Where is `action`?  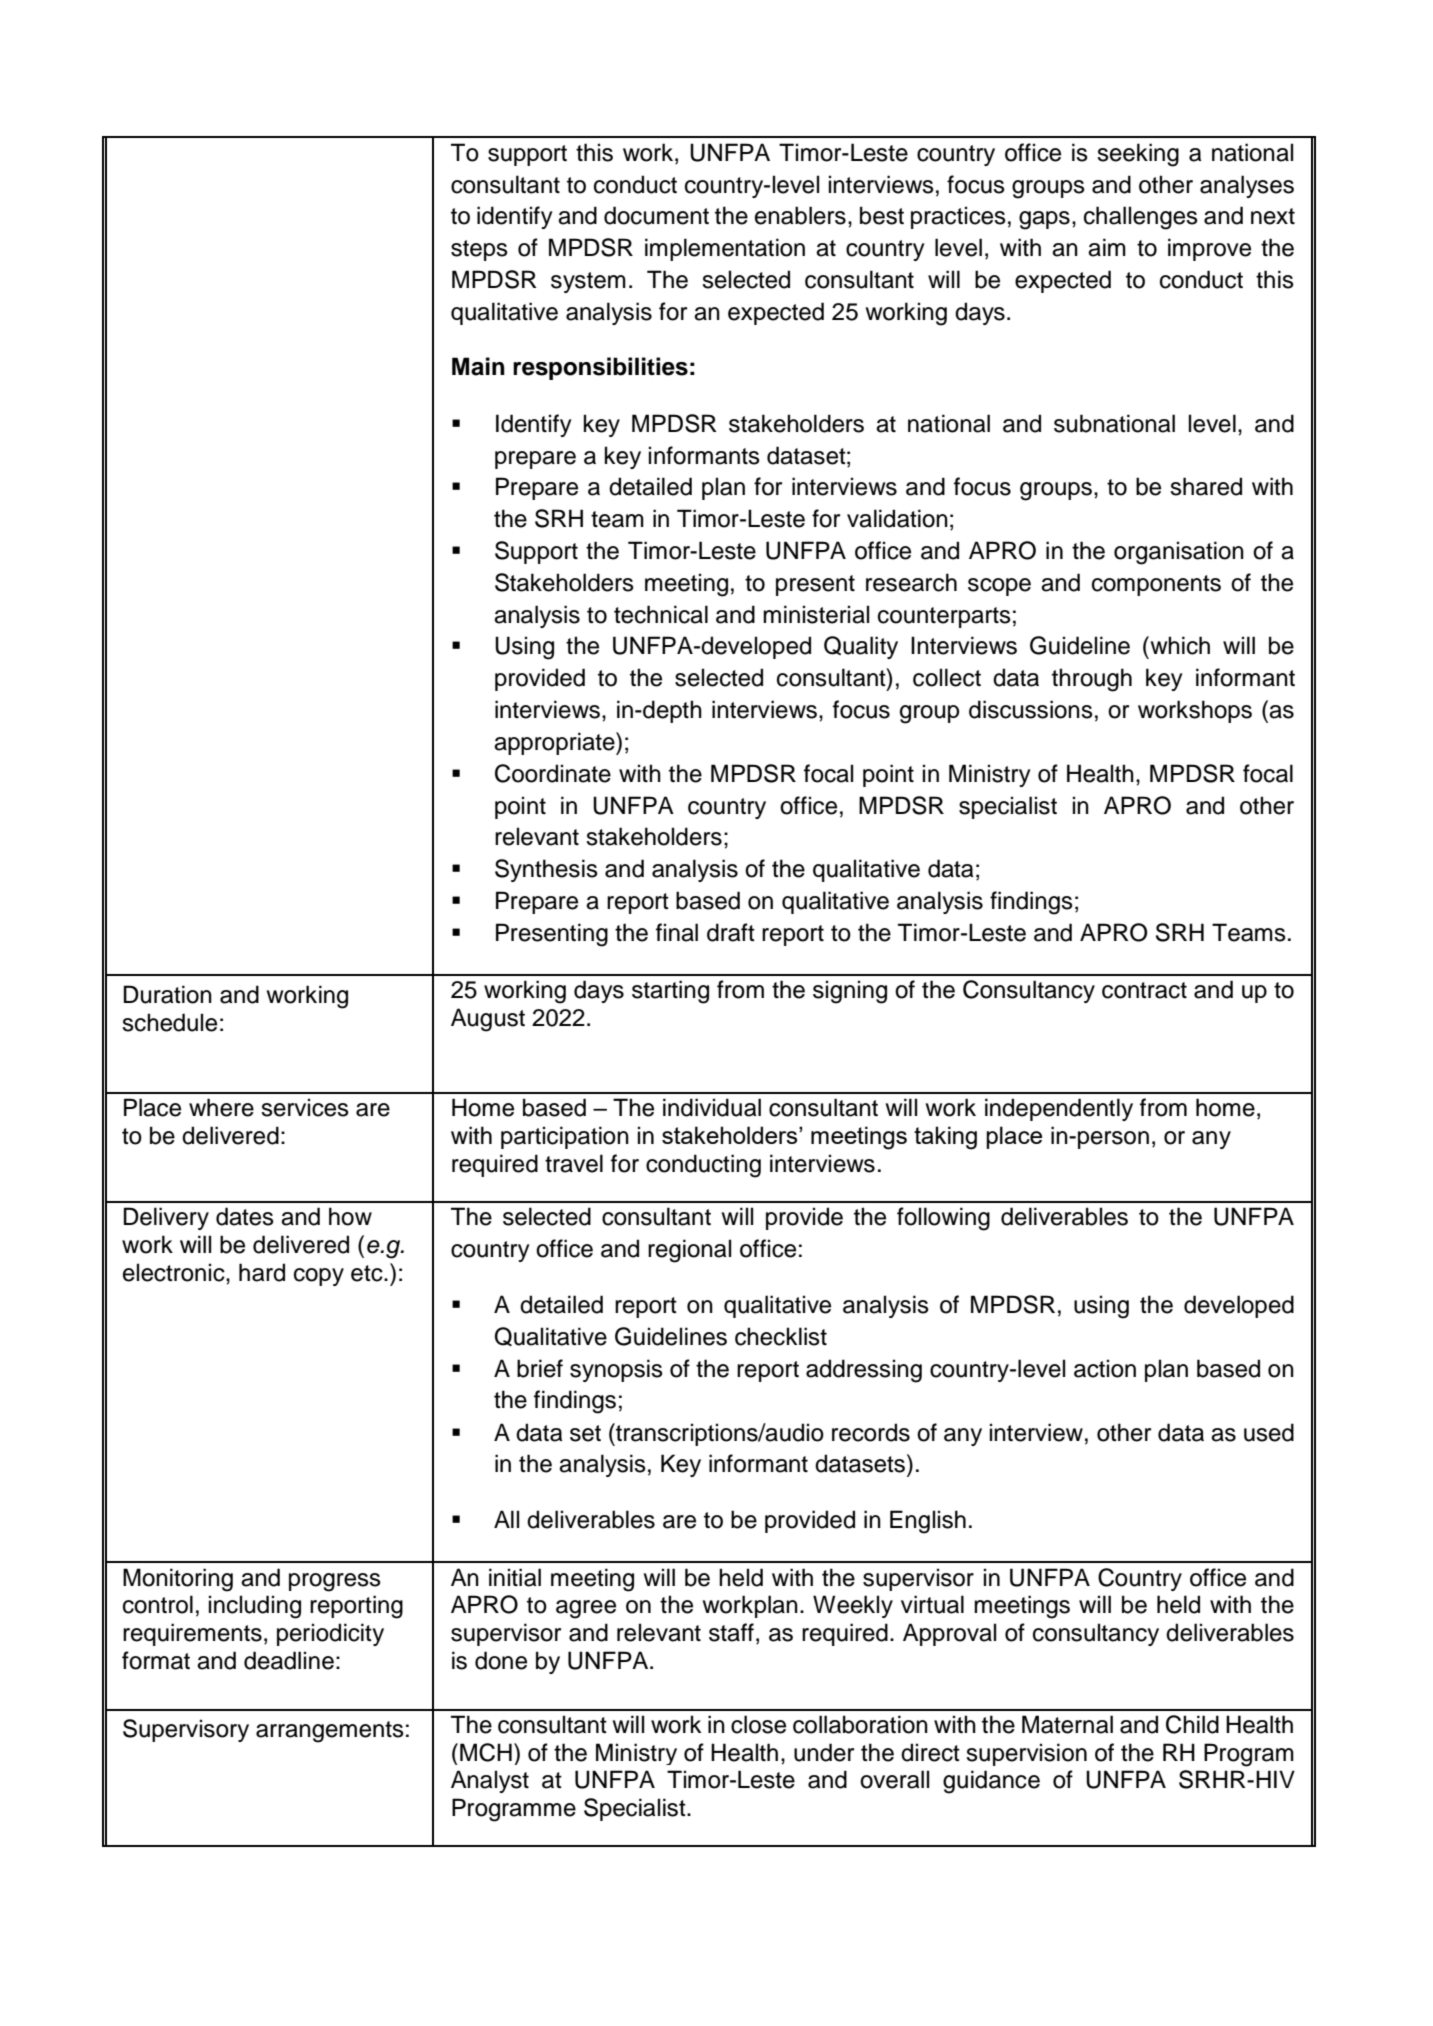 action is located at coordinates (1105, 1368).
